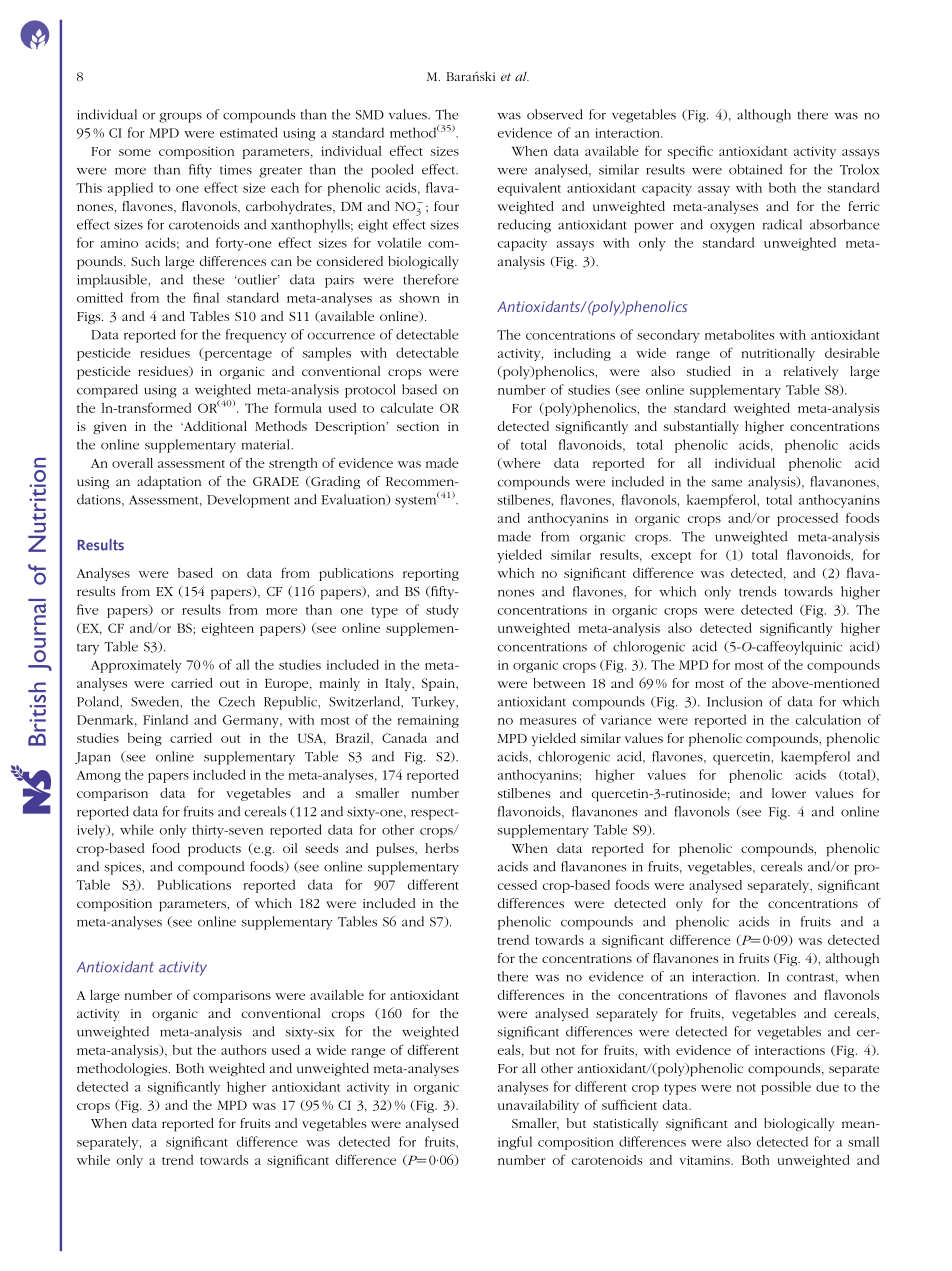  I want to click on Additional, so click(214, 426).
